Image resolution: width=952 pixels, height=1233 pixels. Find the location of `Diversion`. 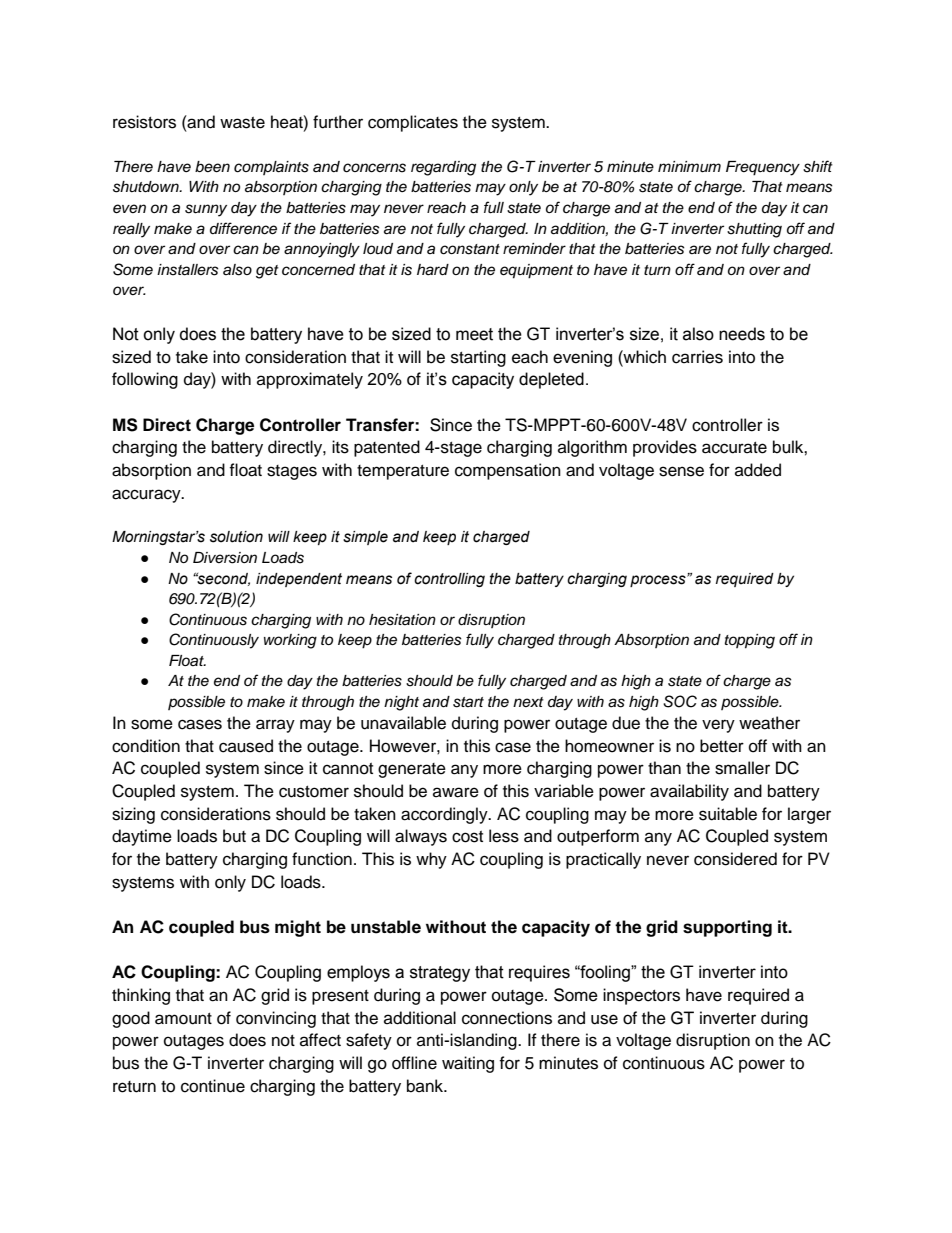

Diversion is located at coordinates (225, 558).
